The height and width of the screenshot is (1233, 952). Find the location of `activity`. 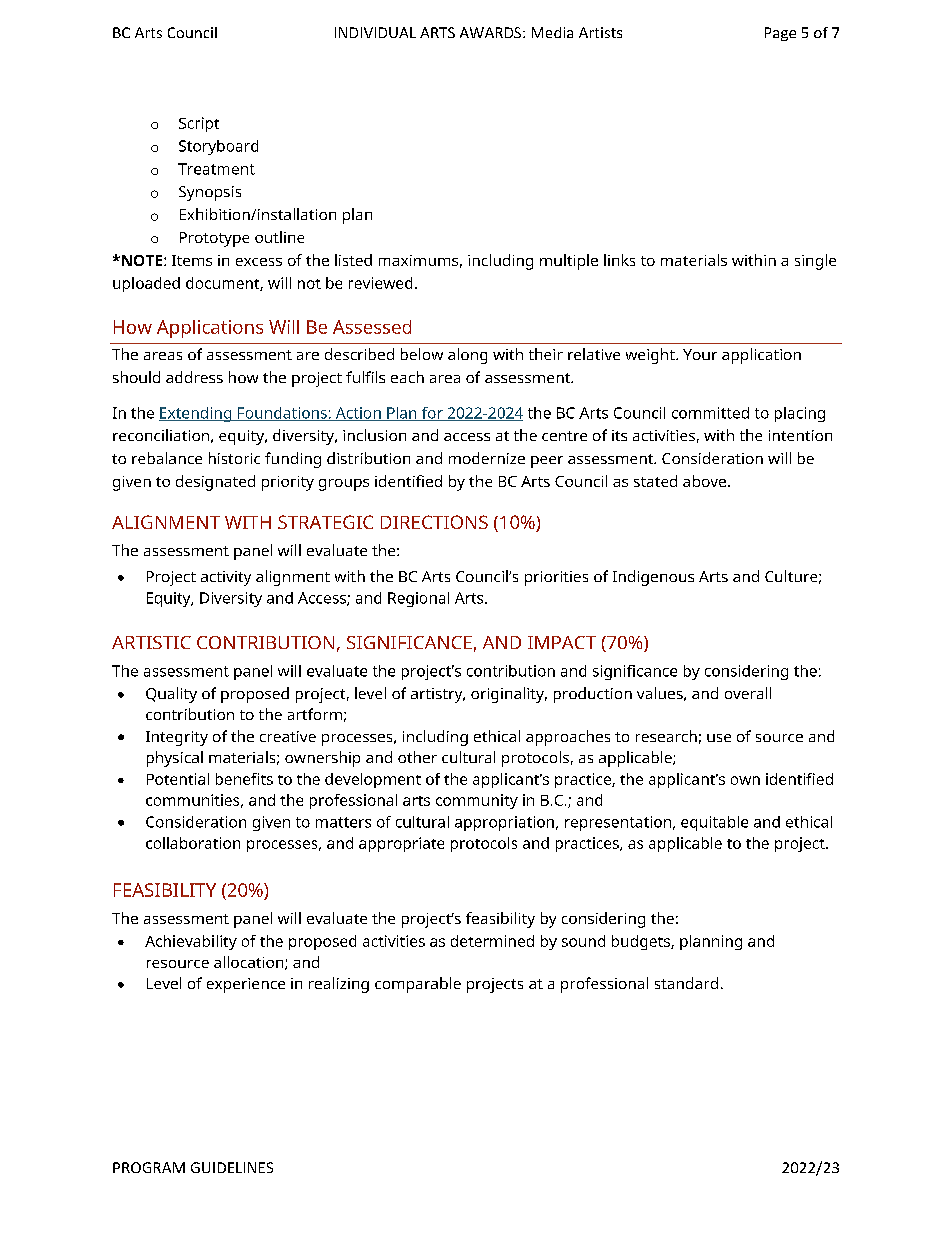

activity is located at coordinates (226, 578).
